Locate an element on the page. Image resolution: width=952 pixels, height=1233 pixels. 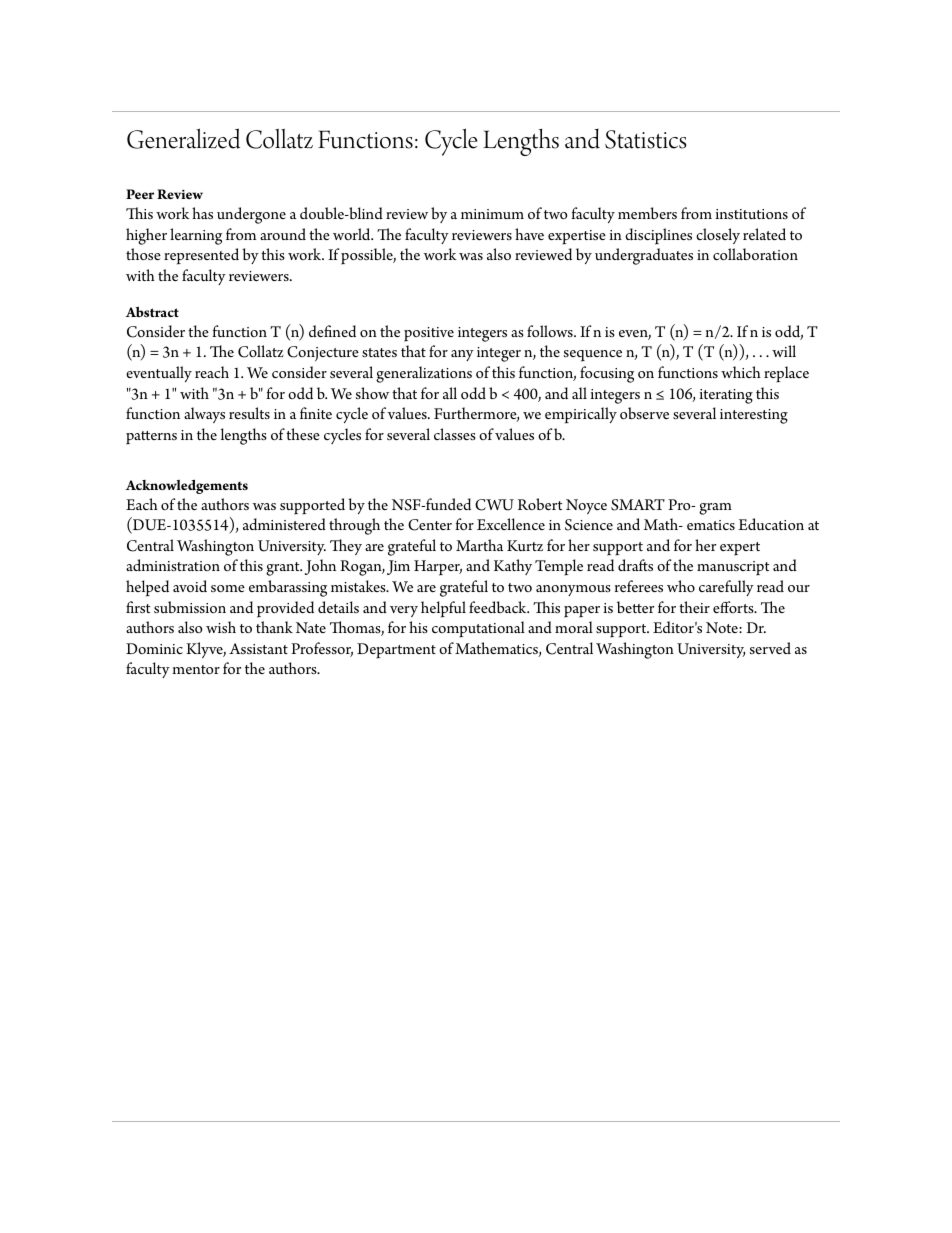
Education is located at coordinates (771, 524).
